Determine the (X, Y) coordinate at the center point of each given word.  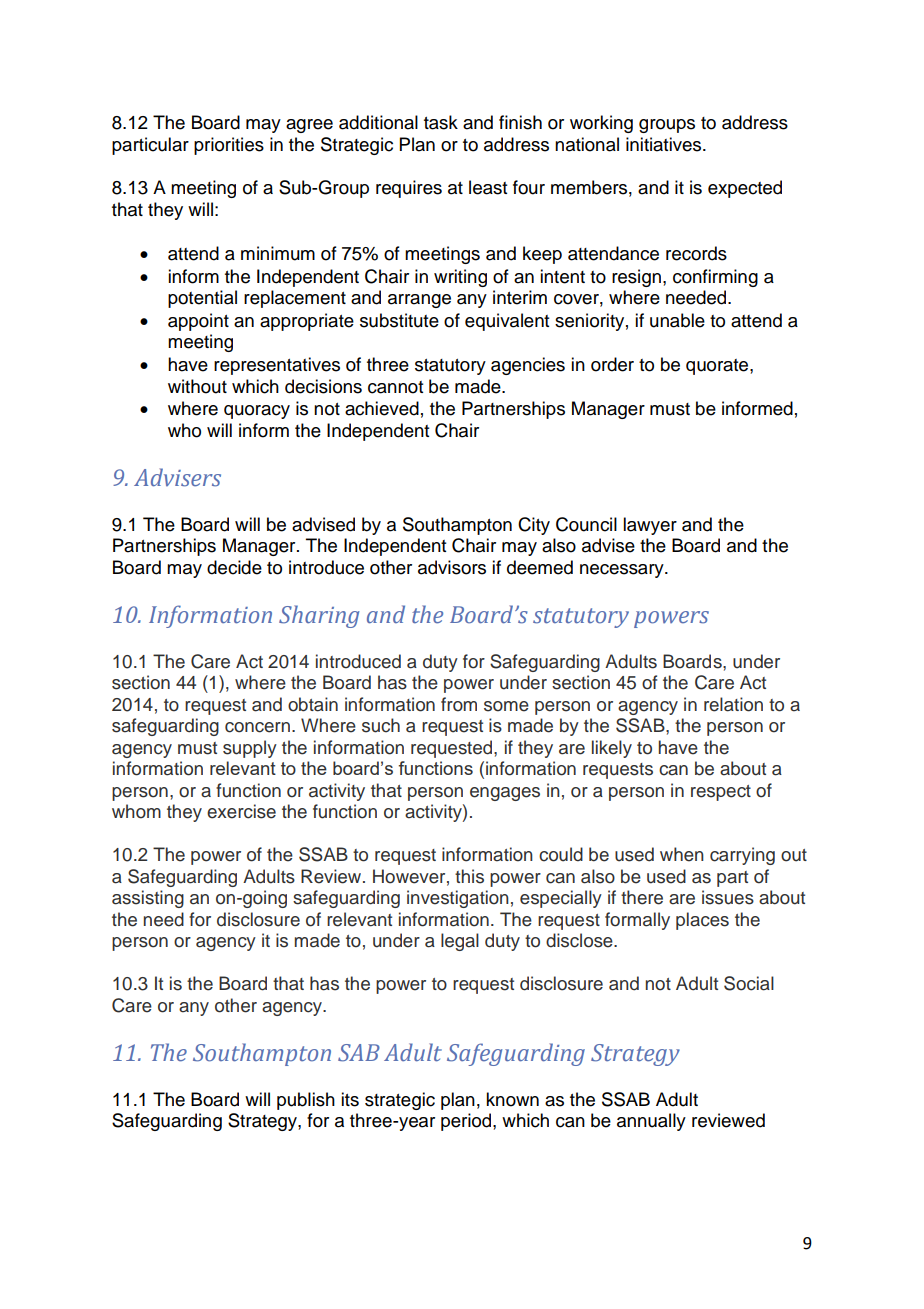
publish (306, 1101)
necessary (623, 571)
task (441, 122)
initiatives (665, 144)
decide (234, 567)
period (467, 1122)
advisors (452, 567)
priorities (229, 146)
